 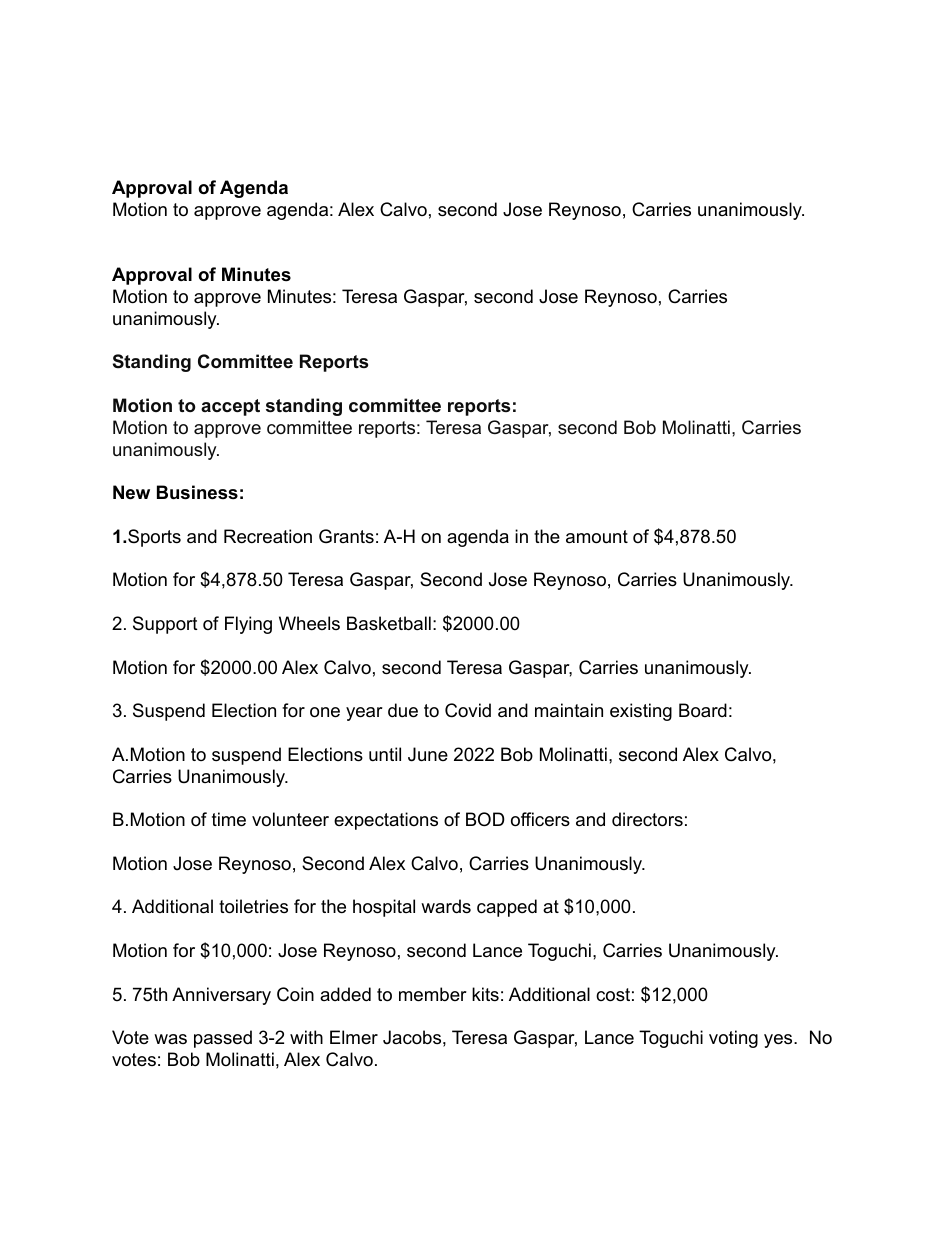 What do you see at coordinates (389, 623) in the image?
I see `Basketball` at bounding box center [389, 623].
